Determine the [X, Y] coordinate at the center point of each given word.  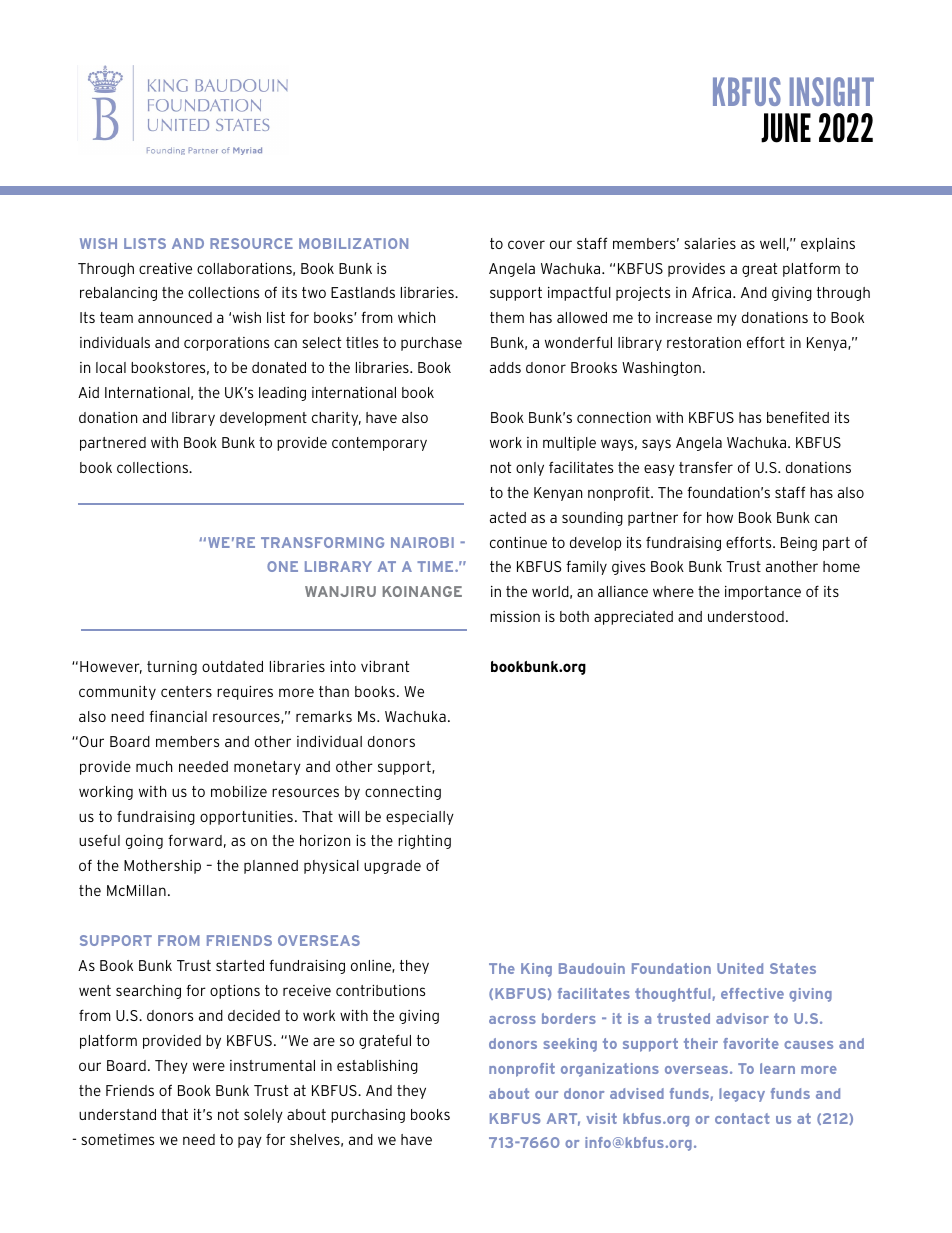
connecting [403, 793]
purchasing [368, 1116]
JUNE [786, 128]
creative [165, 268]
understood [746, 616]
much [154, 766]
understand [117, 1114]
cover [526, 244]
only [530, 469]
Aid [88, 392]
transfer [706, 467]
